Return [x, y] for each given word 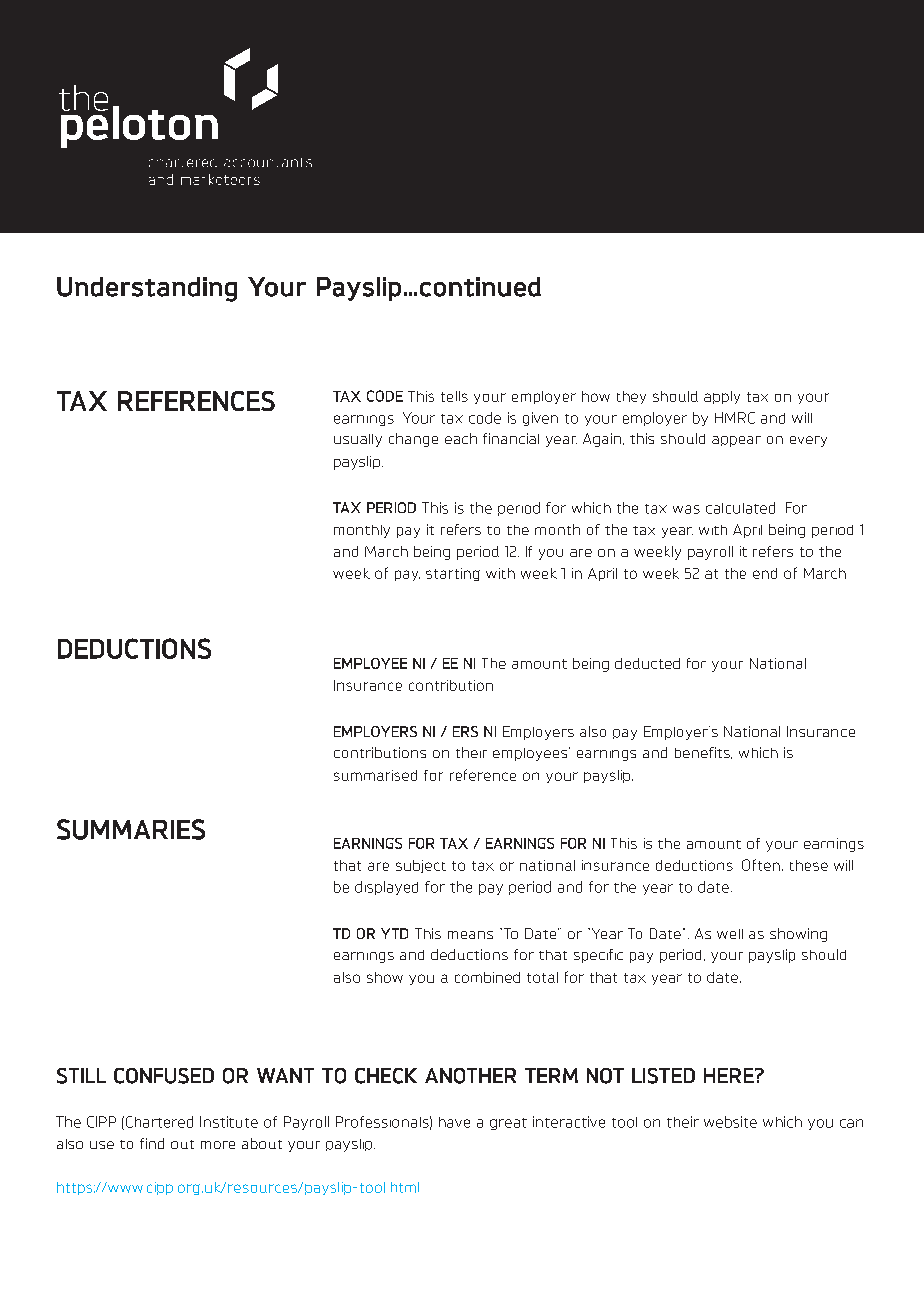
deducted [647, 663]
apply [722, 397]
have [454, 1122]
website [730, 1122]
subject [421, 866]
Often [761, 865]
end [765, 573]
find [152, 1143]
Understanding [147, 289]
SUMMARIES [131, 829]
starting [453, 574]
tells [454, 396]
